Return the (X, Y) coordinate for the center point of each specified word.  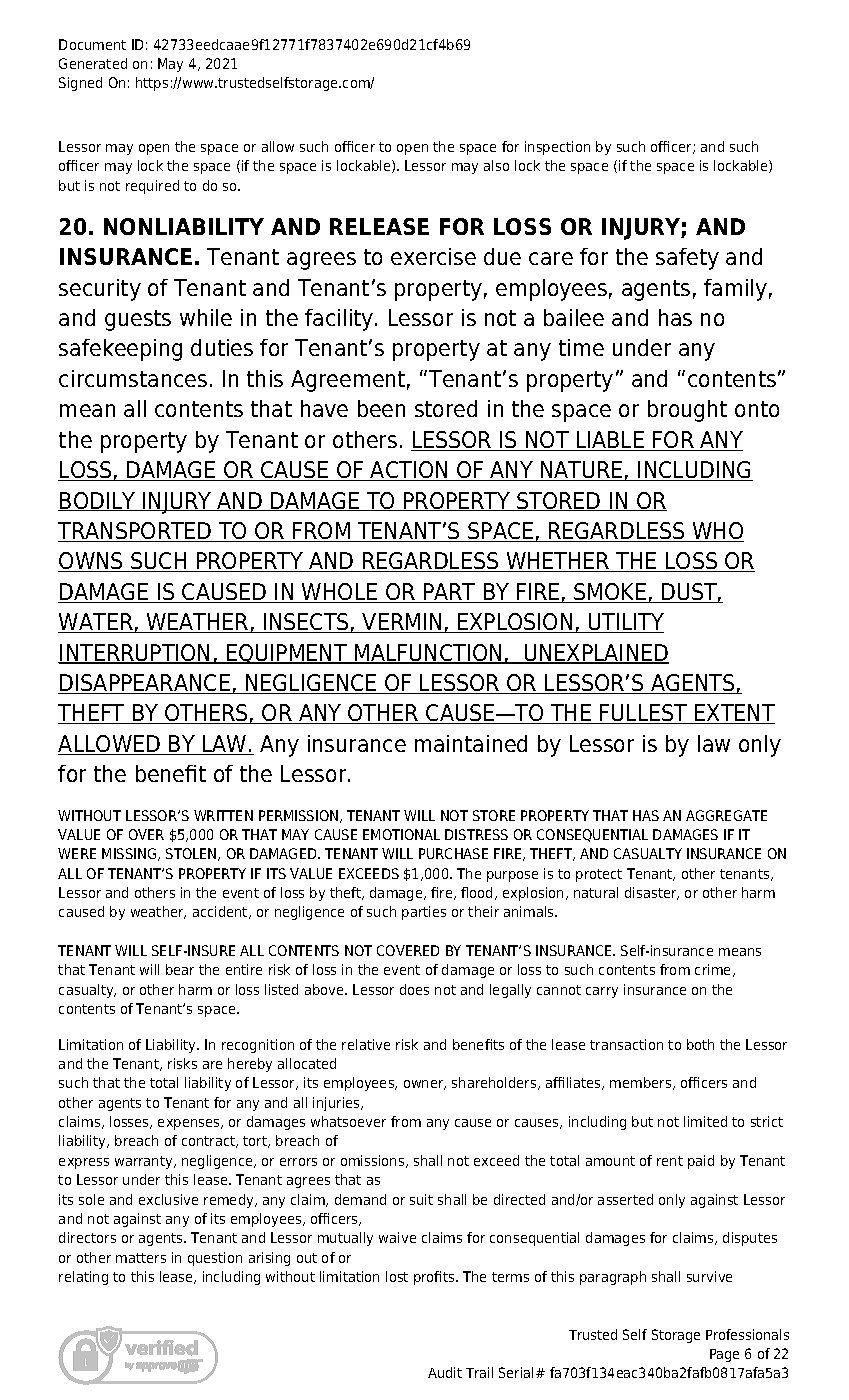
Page (724, 1355)
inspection (557, 148)
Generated (93, 63)
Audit (445, 1372)
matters (141, 1258)
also (496, 165)
